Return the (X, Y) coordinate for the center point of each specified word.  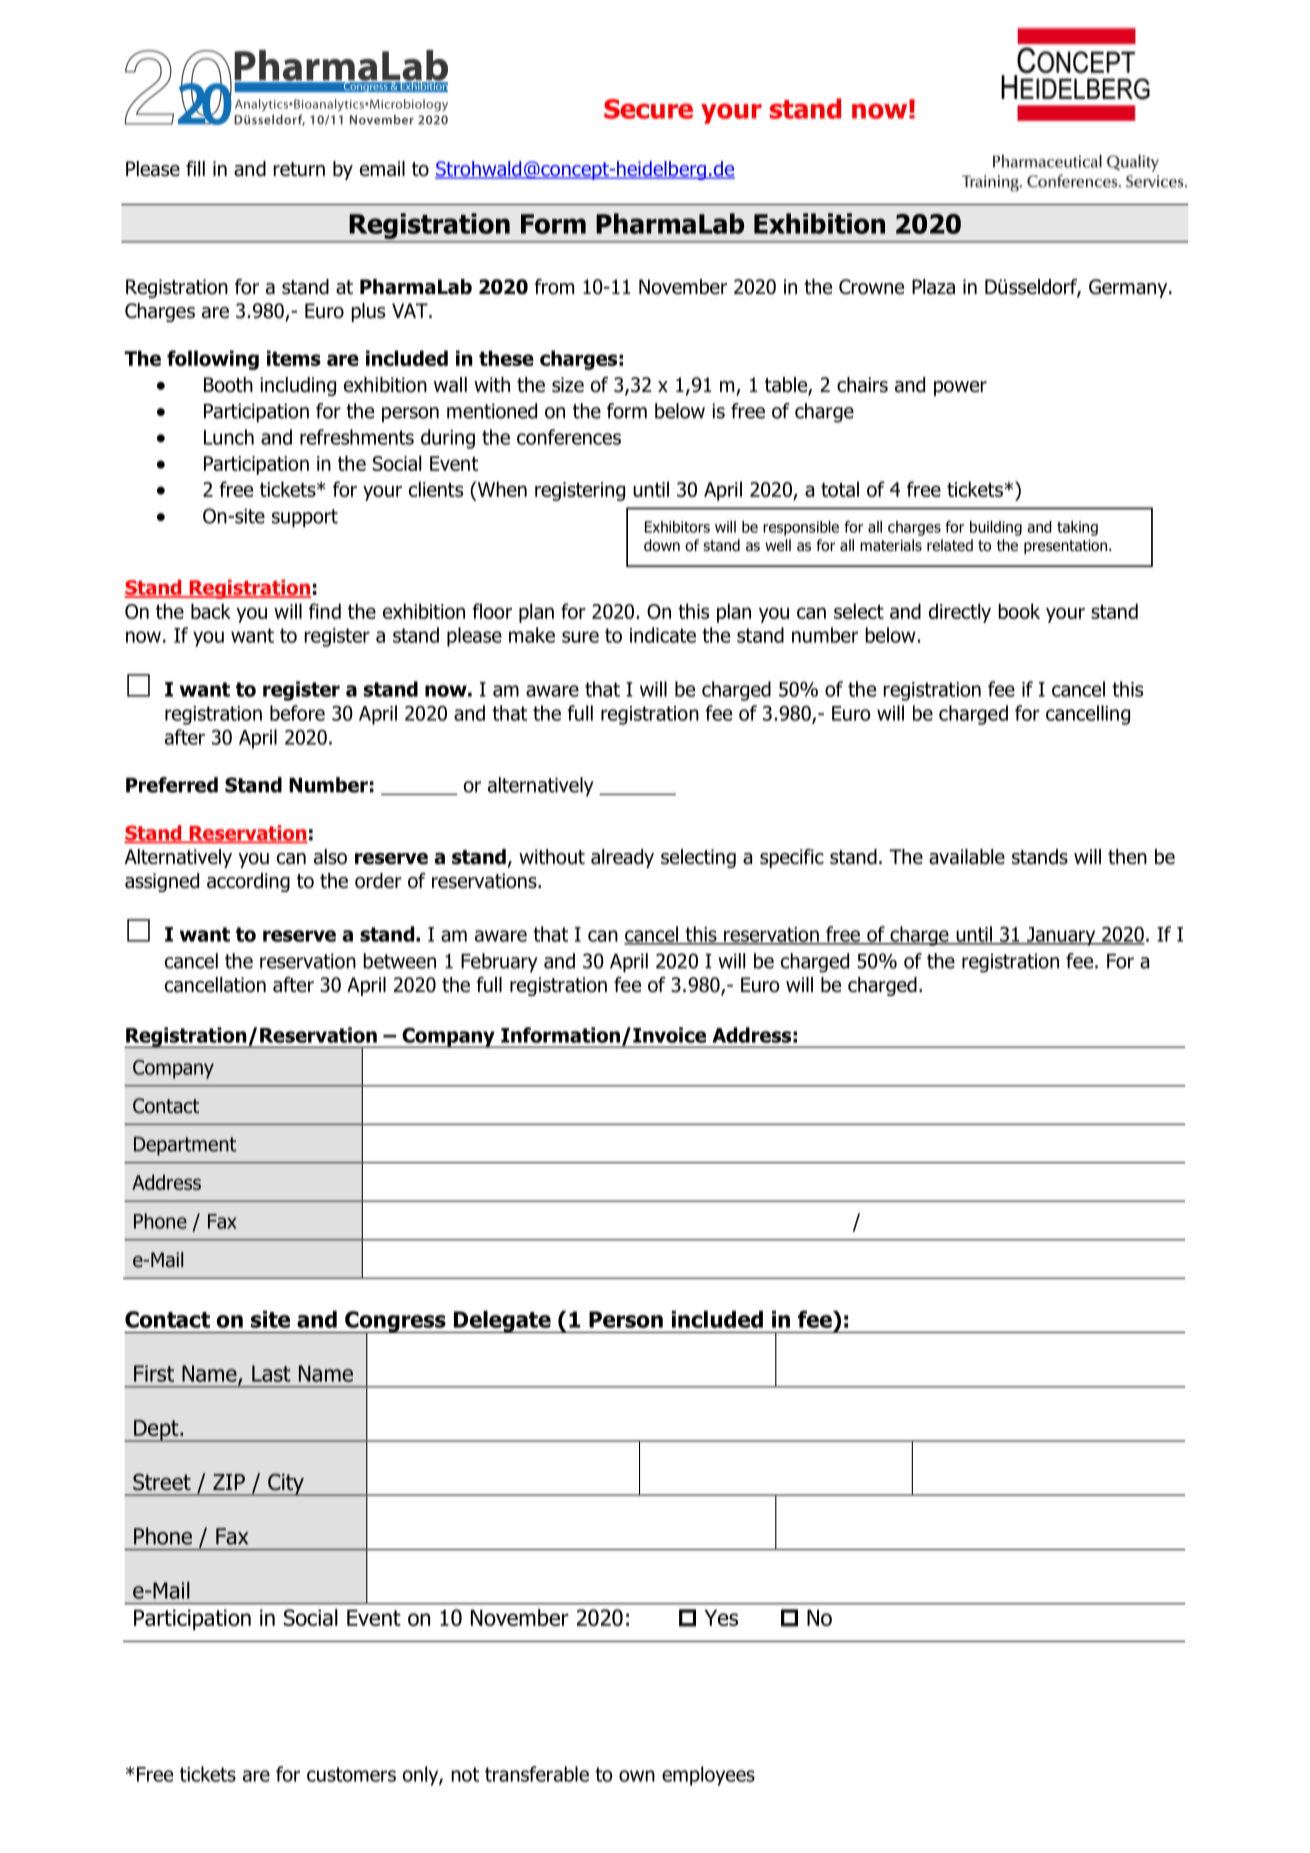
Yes (721, 1618)
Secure (648, 109)
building (996, 528)
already (622, 858)
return (299, 169)
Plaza (933, 287)
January (1061, 936)
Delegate (502, 1322)
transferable (537, 1774)
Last (271, 1373)
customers (351, 1774)
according (248, 882)
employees (708, 1776)
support (305, 518)
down (662, 545)
